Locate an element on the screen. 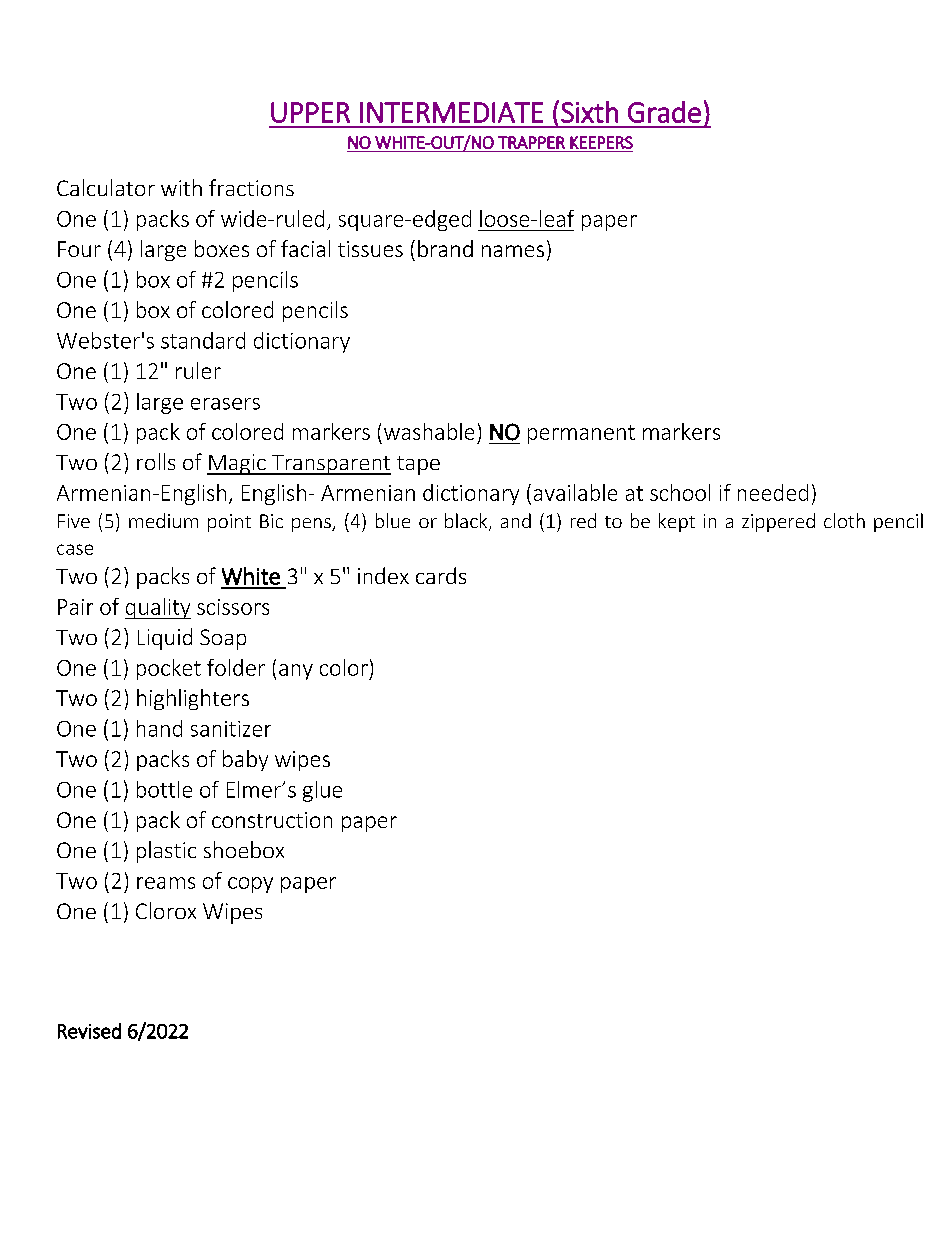  quality is located at coordinates (158, 608).
